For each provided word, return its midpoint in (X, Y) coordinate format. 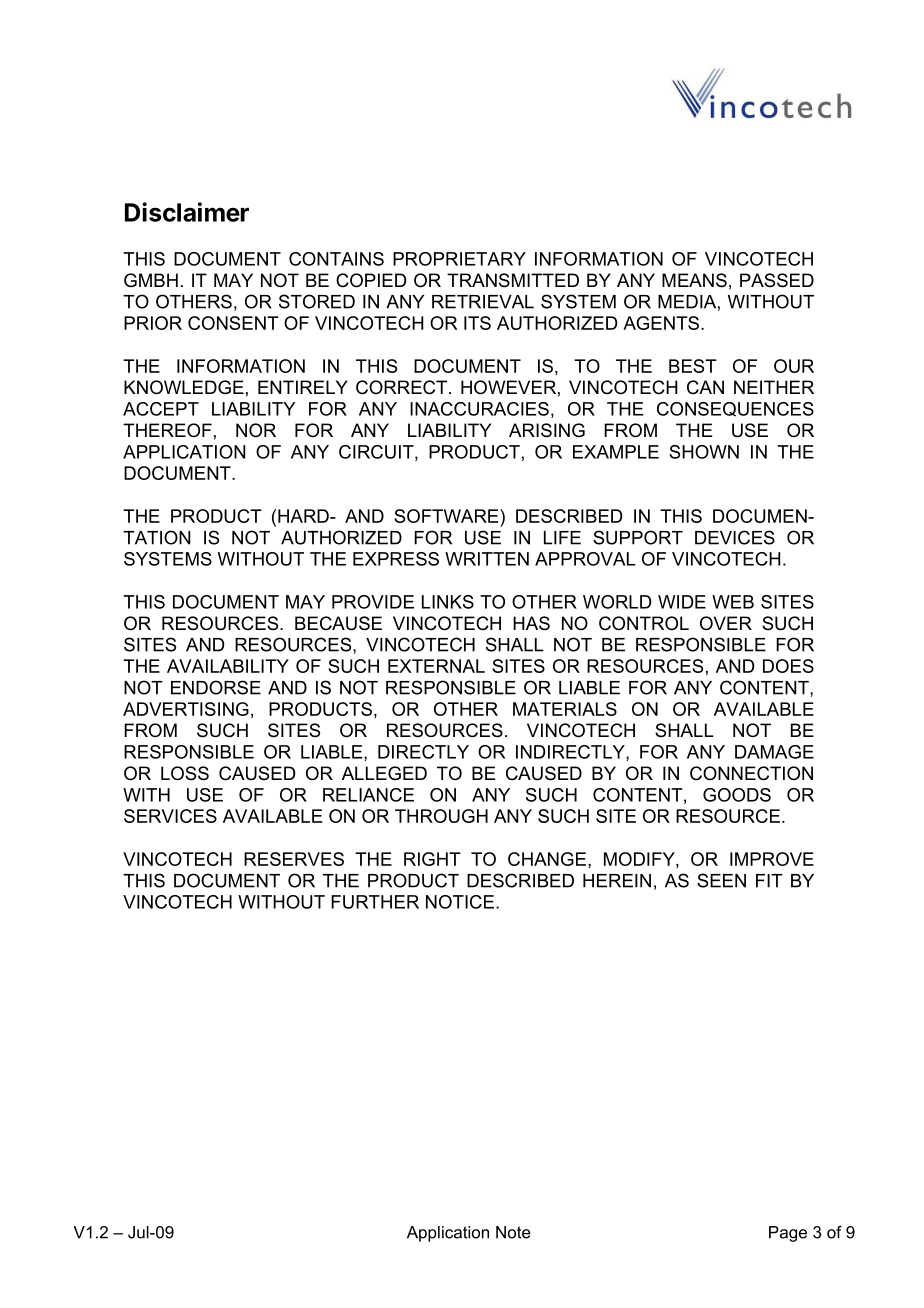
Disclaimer (187, 212)
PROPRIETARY (459, 259)
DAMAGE (774, 752)
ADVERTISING (186, 709)
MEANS (694, 280)
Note (513, 1232)
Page (788, 1234)
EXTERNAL (436, 666)
